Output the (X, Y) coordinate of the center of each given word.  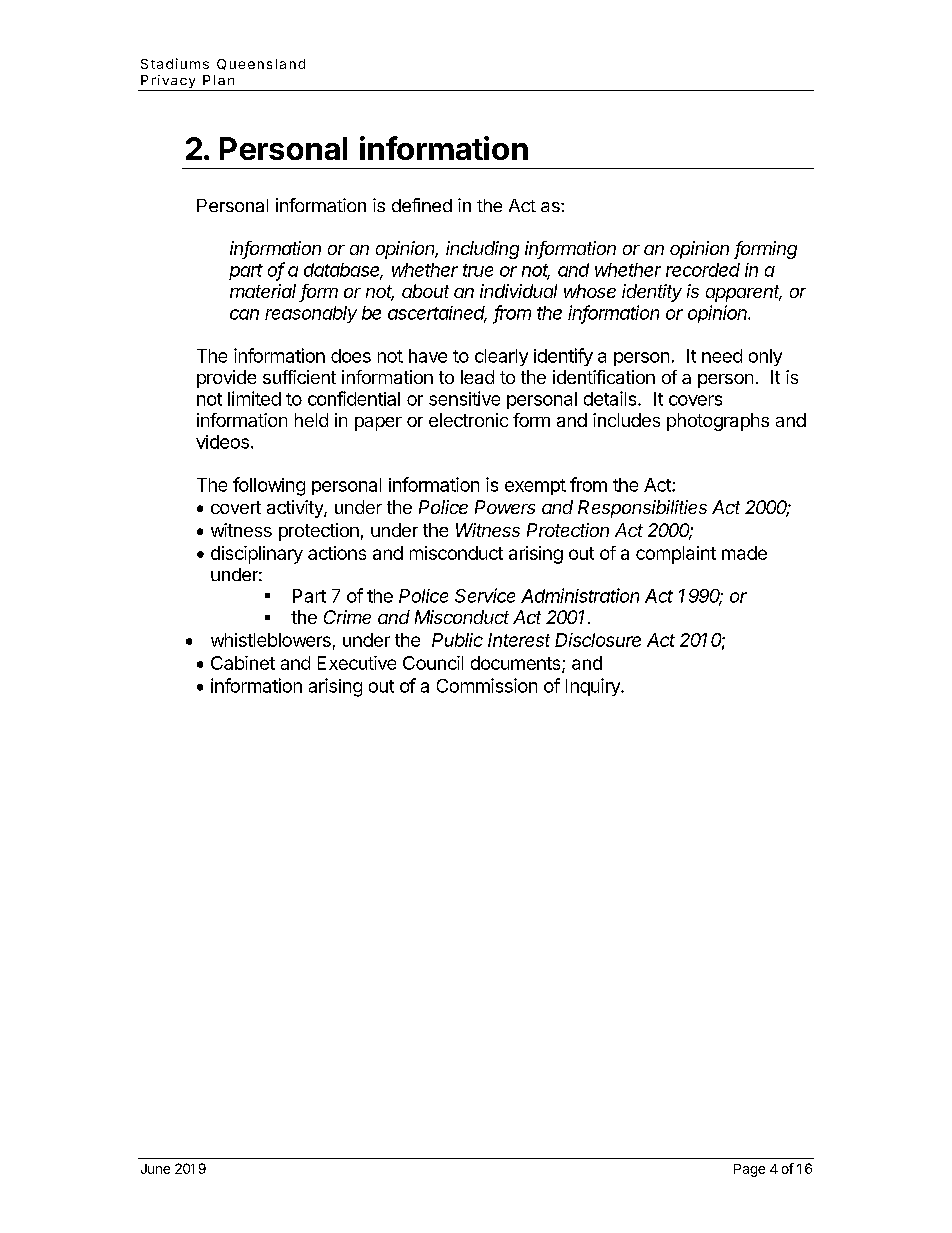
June (155, 1169)
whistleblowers (271, 640)
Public (457, 640)
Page (749, 1170)
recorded (703, 270)
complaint (676, 555)
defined (422, 205)
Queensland (261, 64)
